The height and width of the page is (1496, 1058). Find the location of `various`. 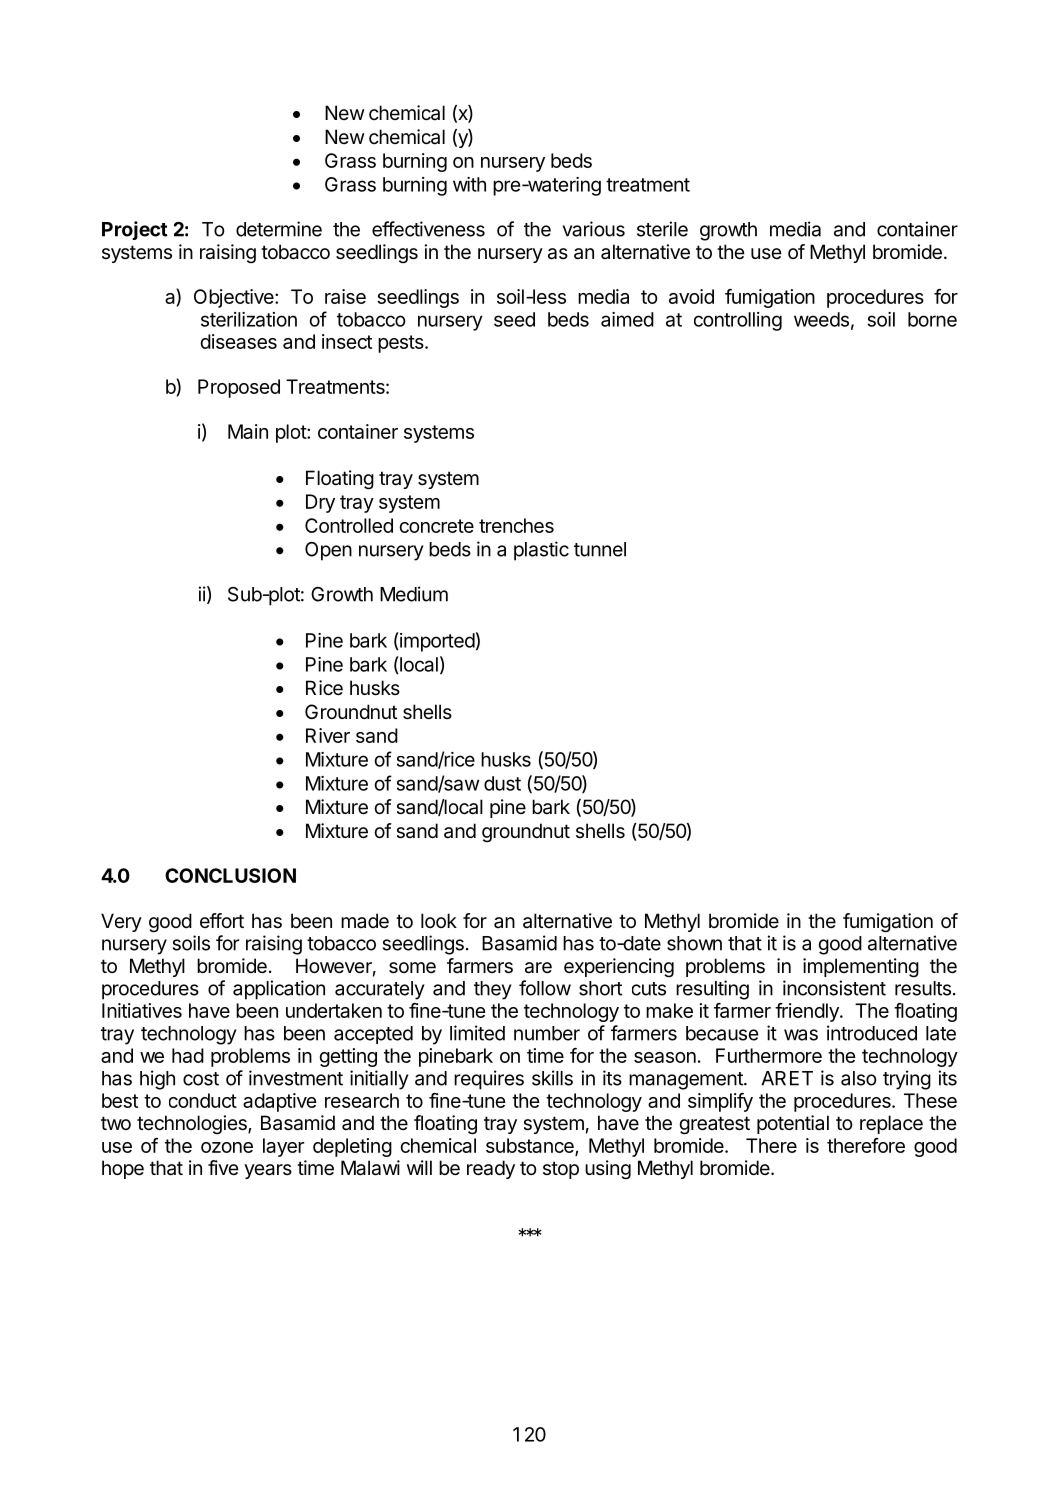

various is located at coordinates (594, 229).
